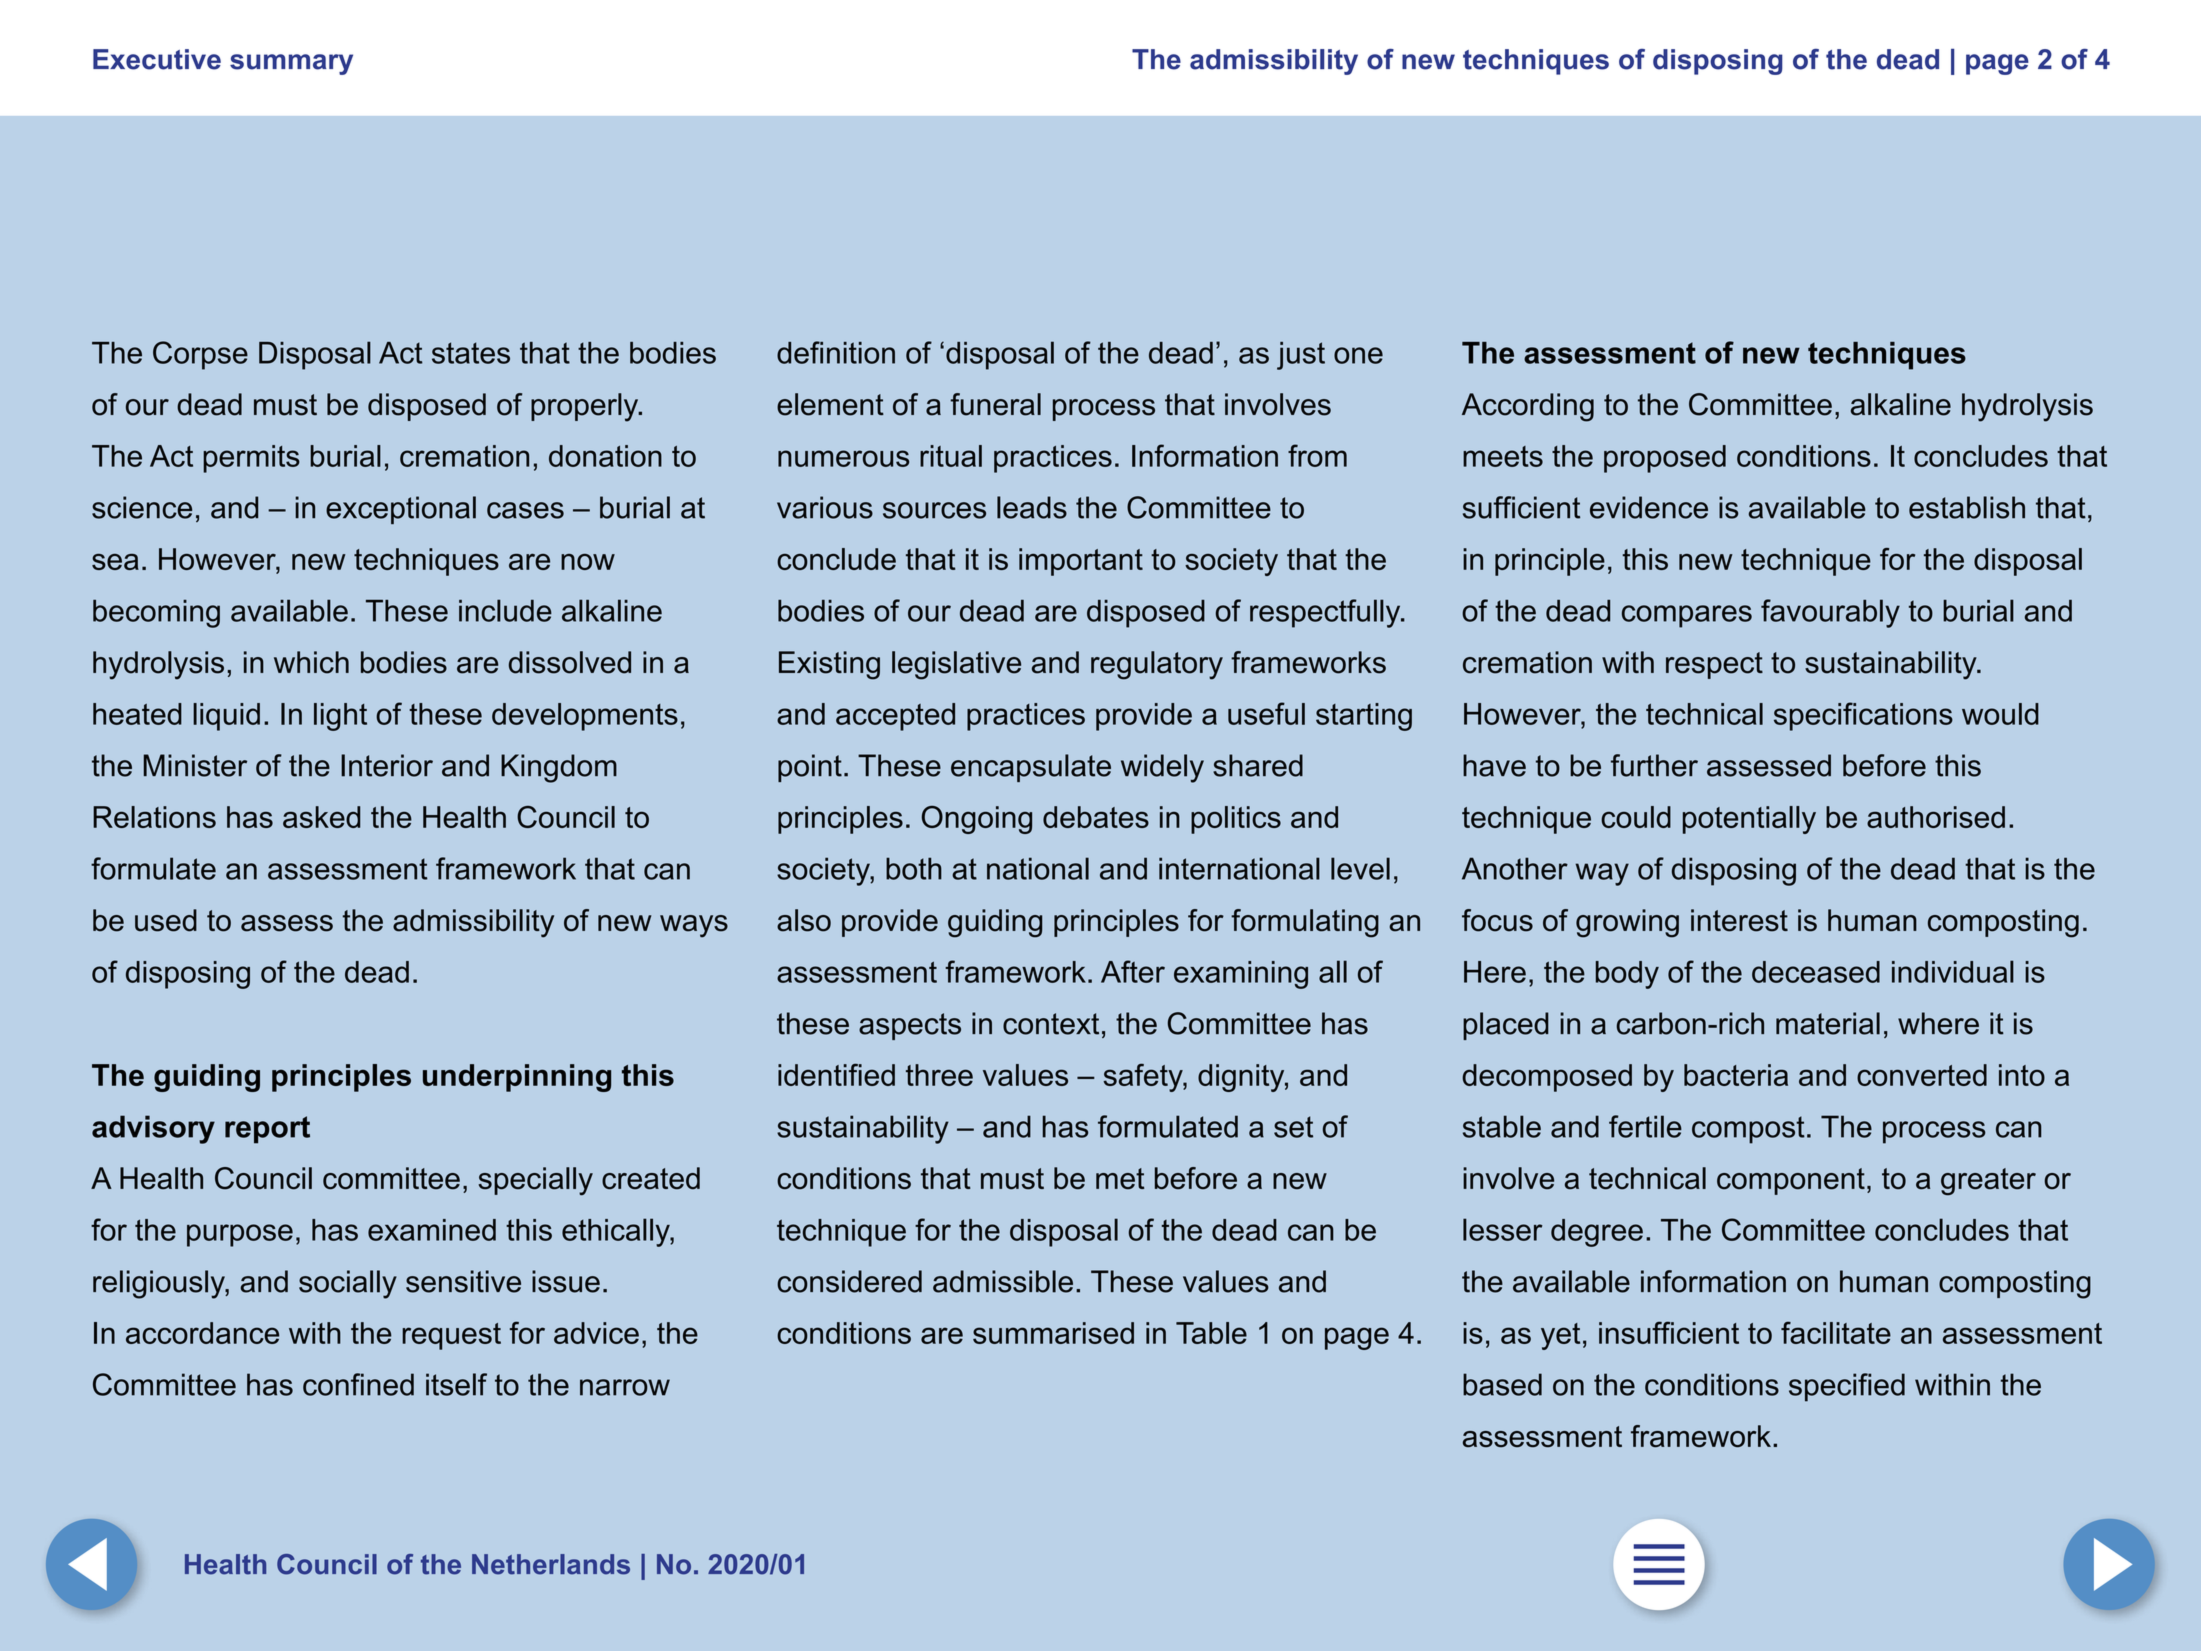 Image resolution: width=2201 pixels, height=1651 pixels. I want to click on exceptional, so click(401, 510).
